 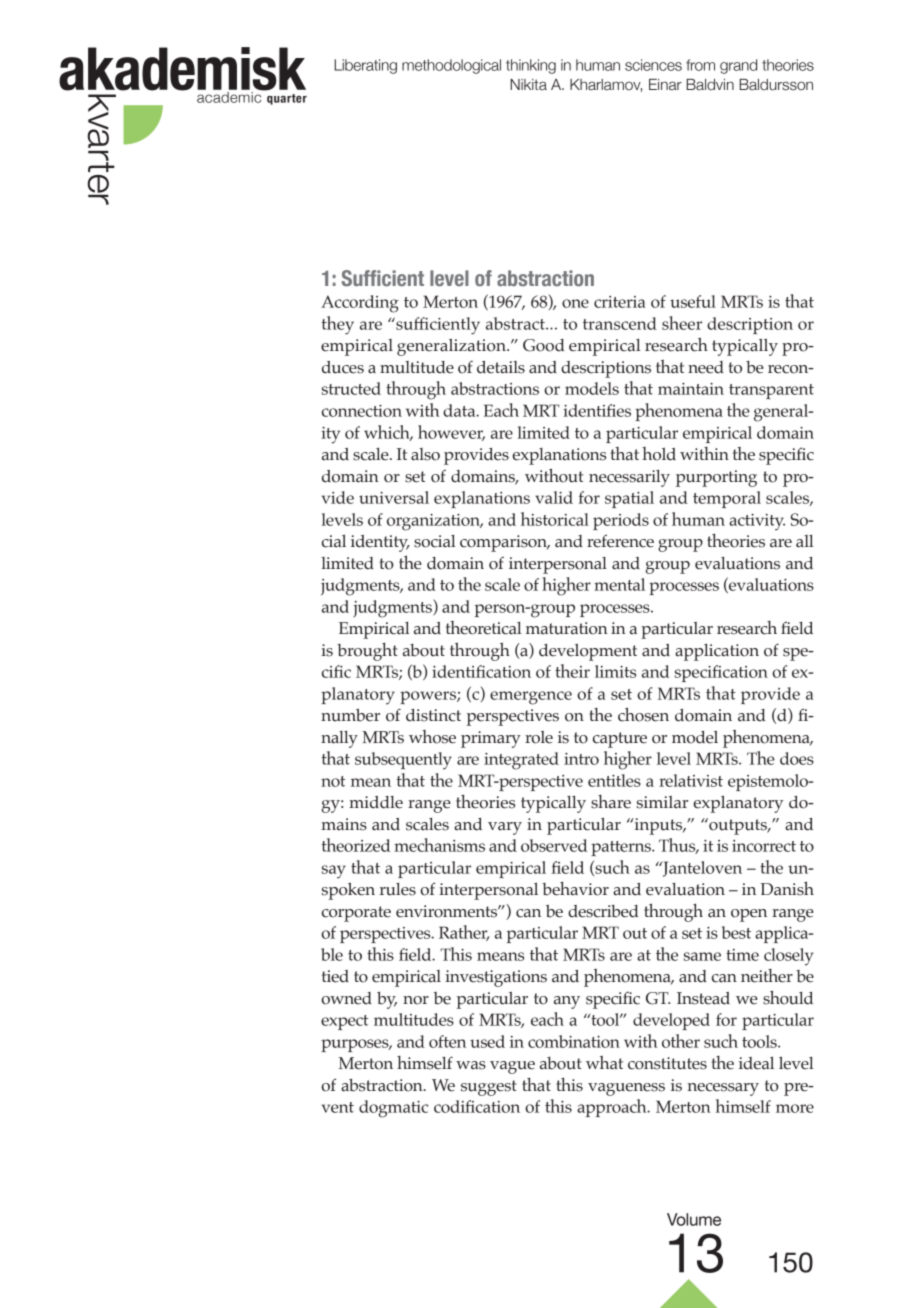 I want to click on brought, so click(x=367, y=651).
